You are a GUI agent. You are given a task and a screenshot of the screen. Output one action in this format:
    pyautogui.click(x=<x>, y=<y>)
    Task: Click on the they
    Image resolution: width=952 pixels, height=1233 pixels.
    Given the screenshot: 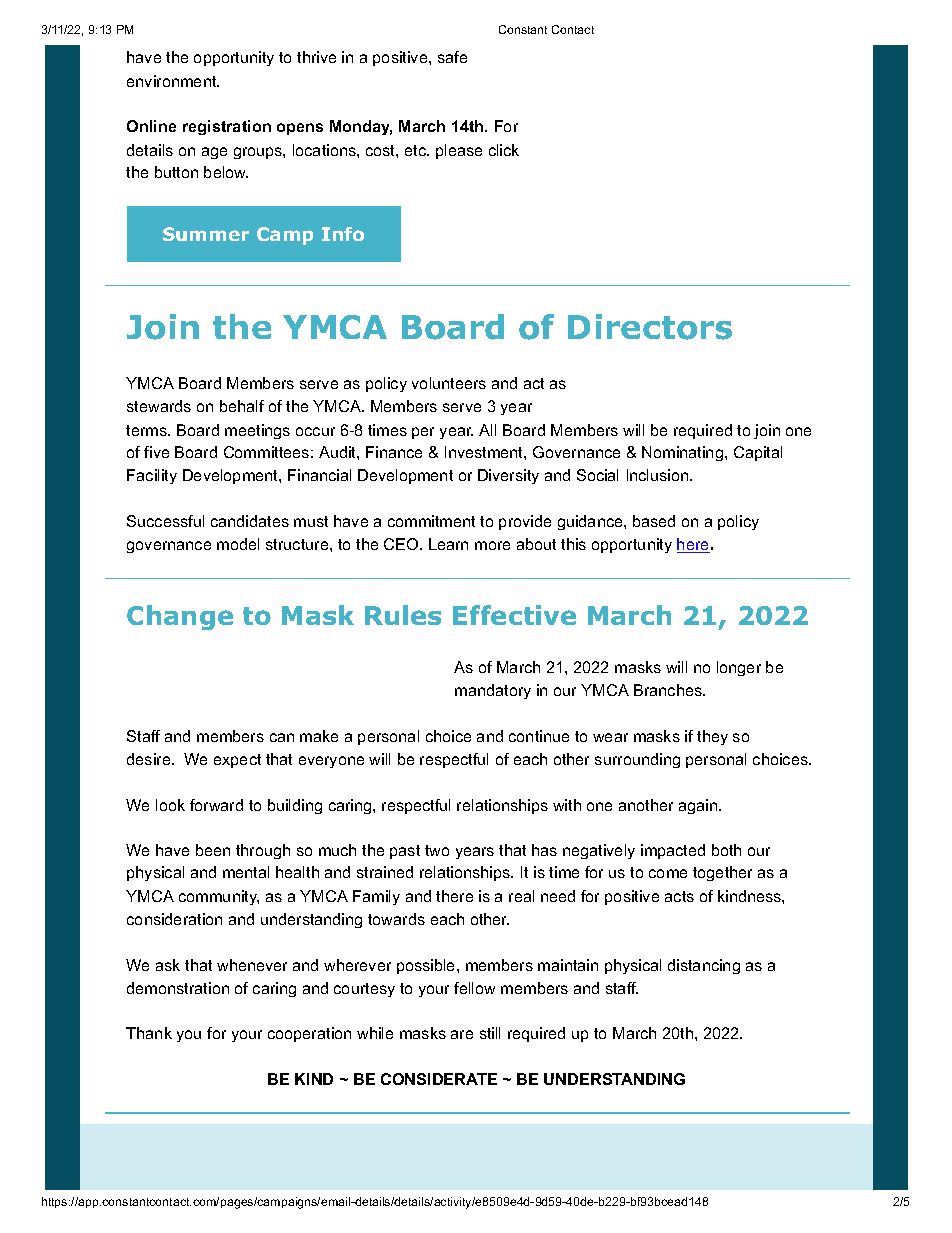 What is the action you would take?
    pyautogui.click(x=712, y=737)
